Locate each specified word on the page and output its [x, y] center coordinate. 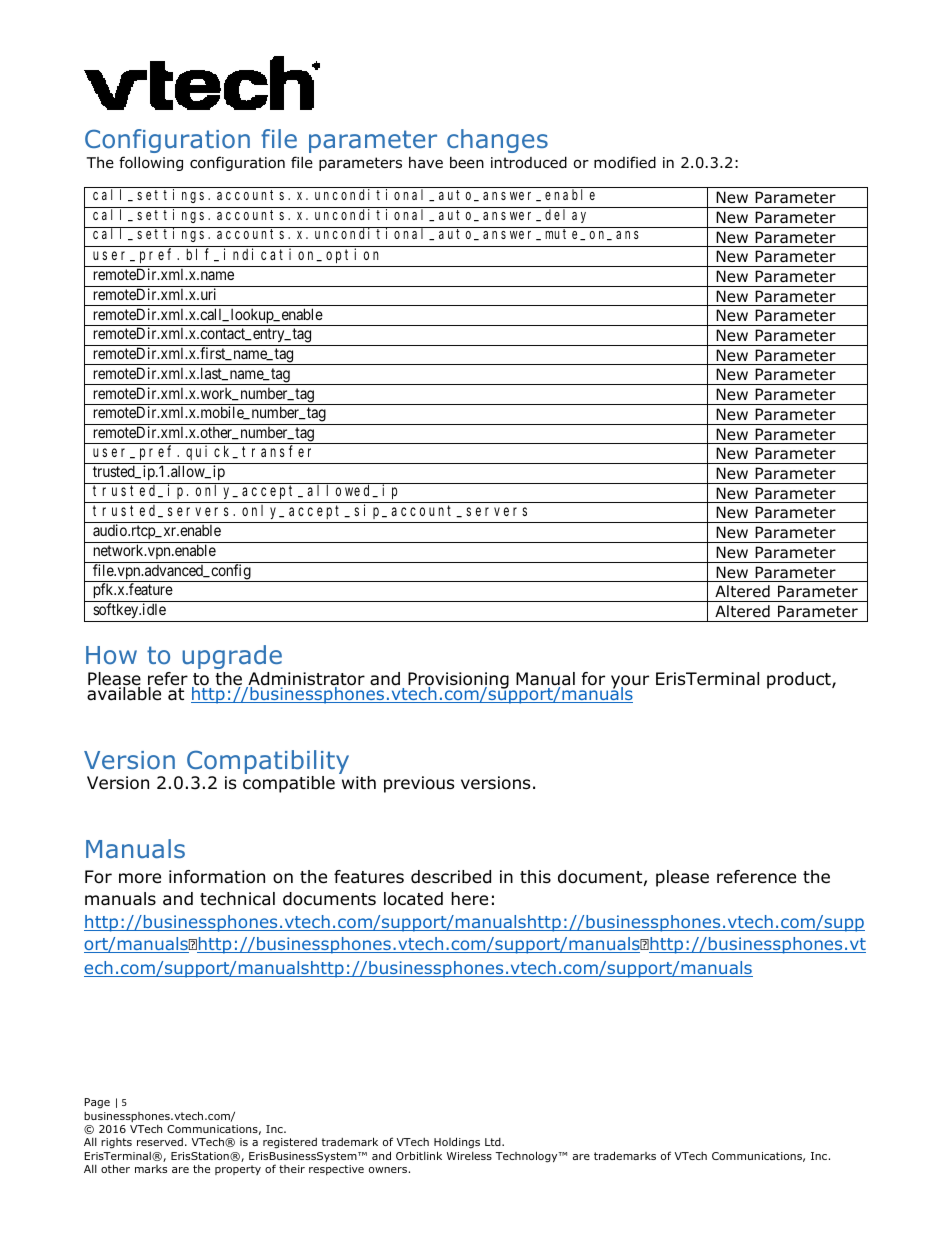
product [800, 680]
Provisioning [458, 681]
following [151, 163]
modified [625, 162]
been [467, 163]
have [426, 163]
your [630, 683]
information [217, 877]
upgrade [232, 657]
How [111, 655]
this [535, 876]
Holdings [457, 1144]
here [469, 899]
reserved [160, 1142]
